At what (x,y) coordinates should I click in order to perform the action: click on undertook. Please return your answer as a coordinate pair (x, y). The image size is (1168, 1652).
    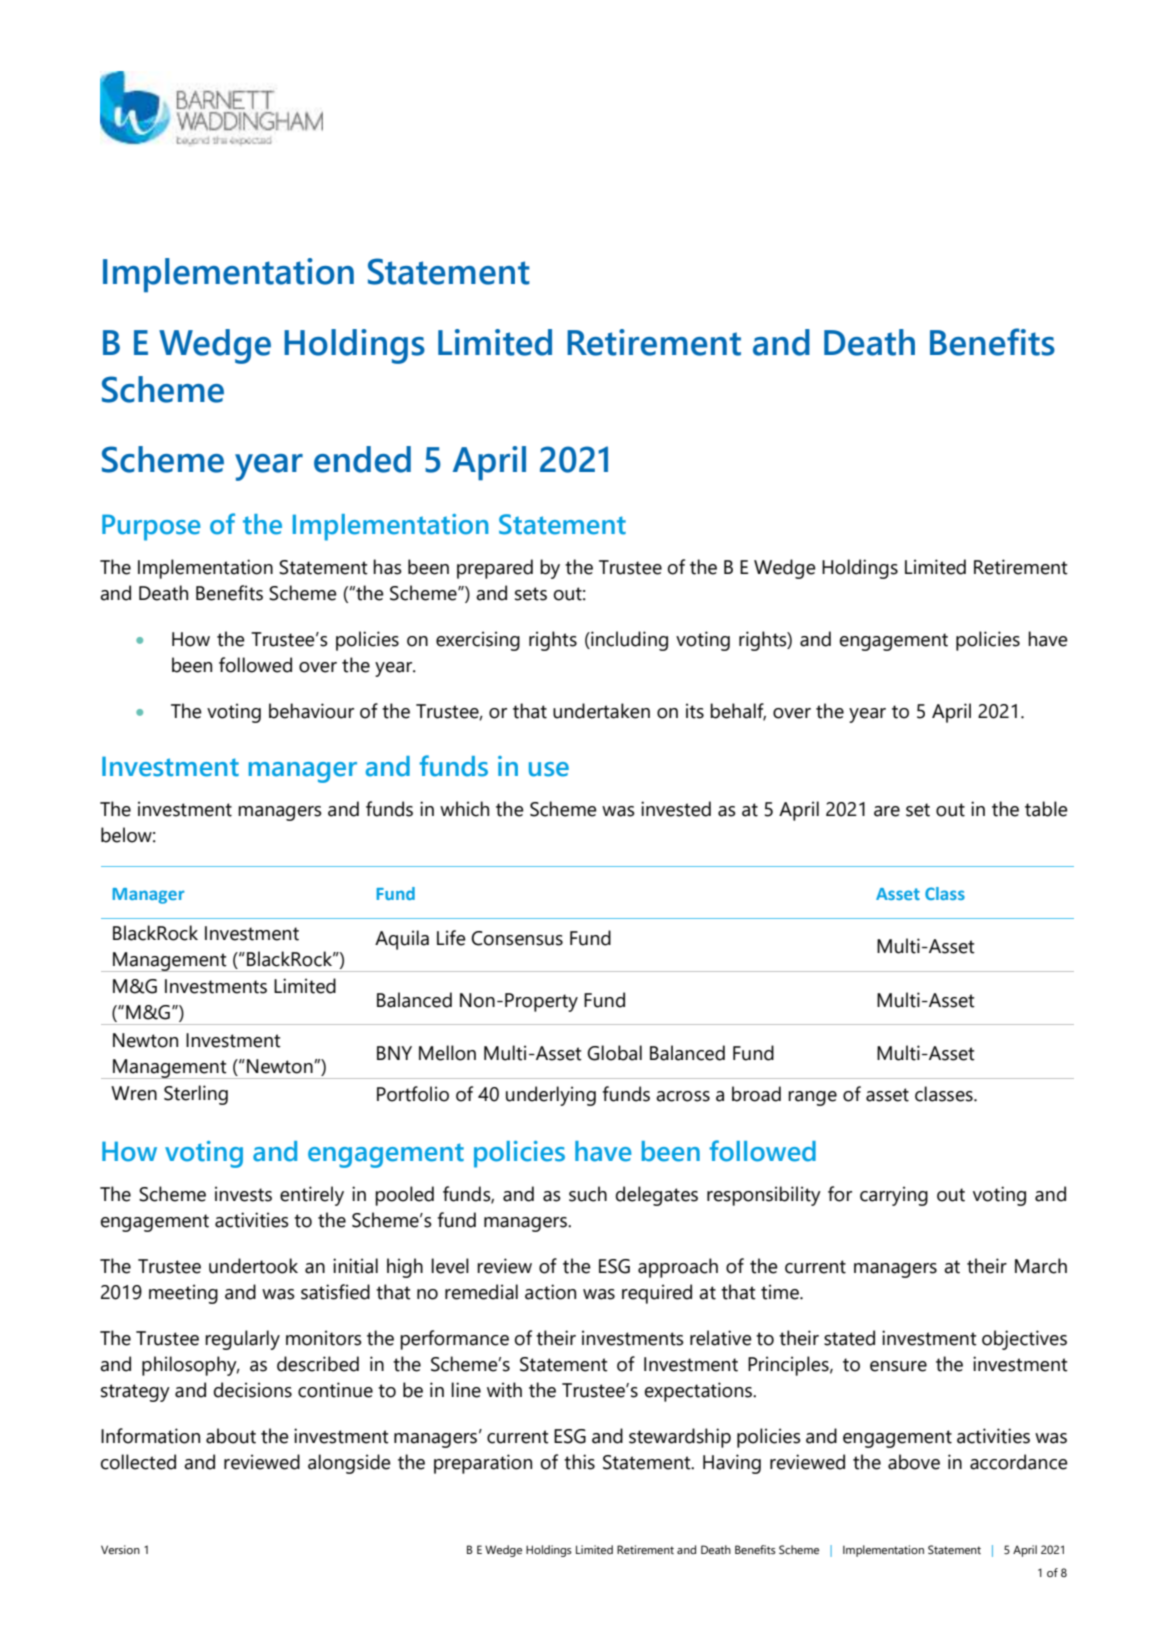
    Looking at the image, I should click on (253, 1266).
